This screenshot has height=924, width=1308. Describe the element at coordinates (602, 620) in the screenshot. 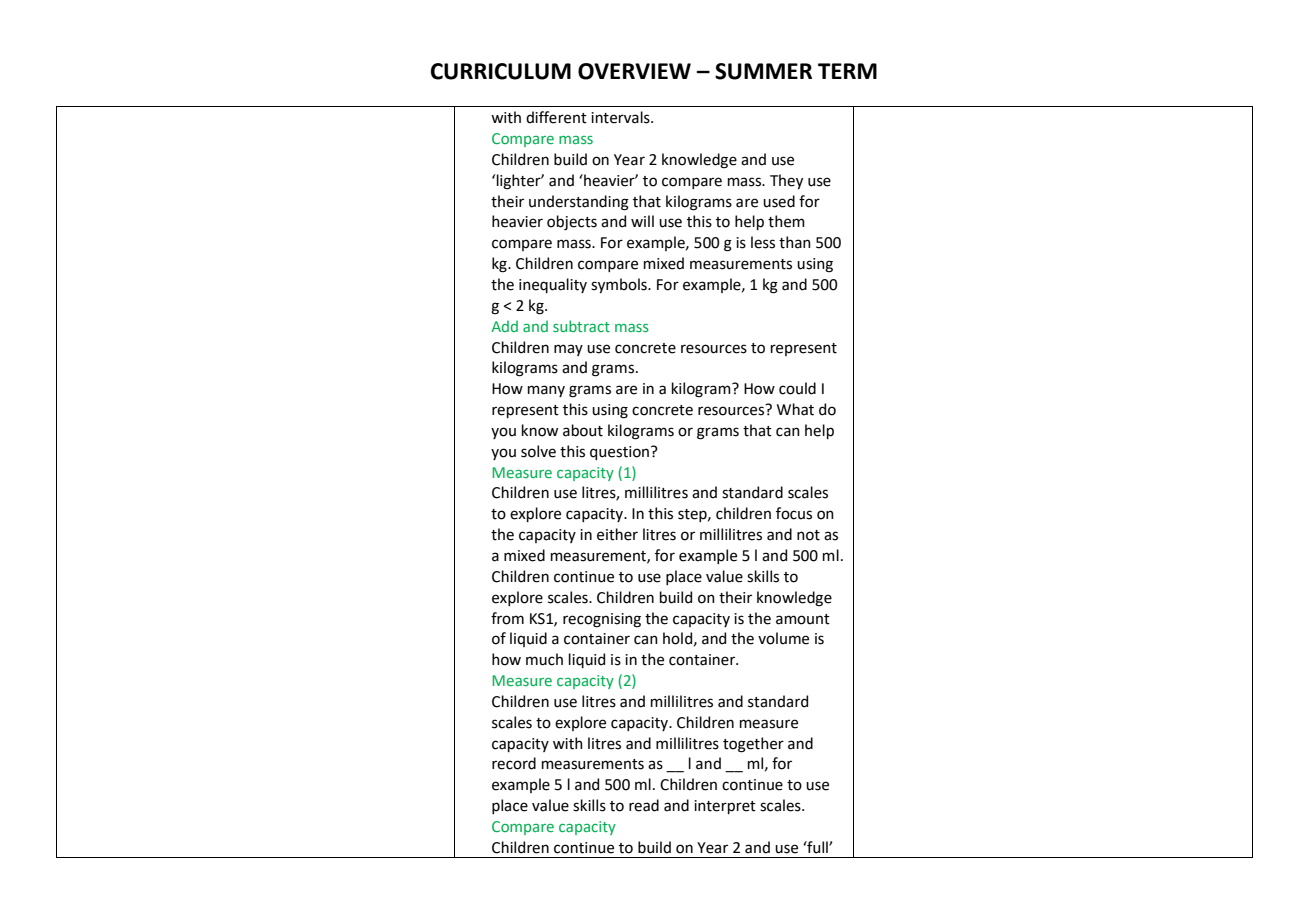

I see `recognising` at that location.
